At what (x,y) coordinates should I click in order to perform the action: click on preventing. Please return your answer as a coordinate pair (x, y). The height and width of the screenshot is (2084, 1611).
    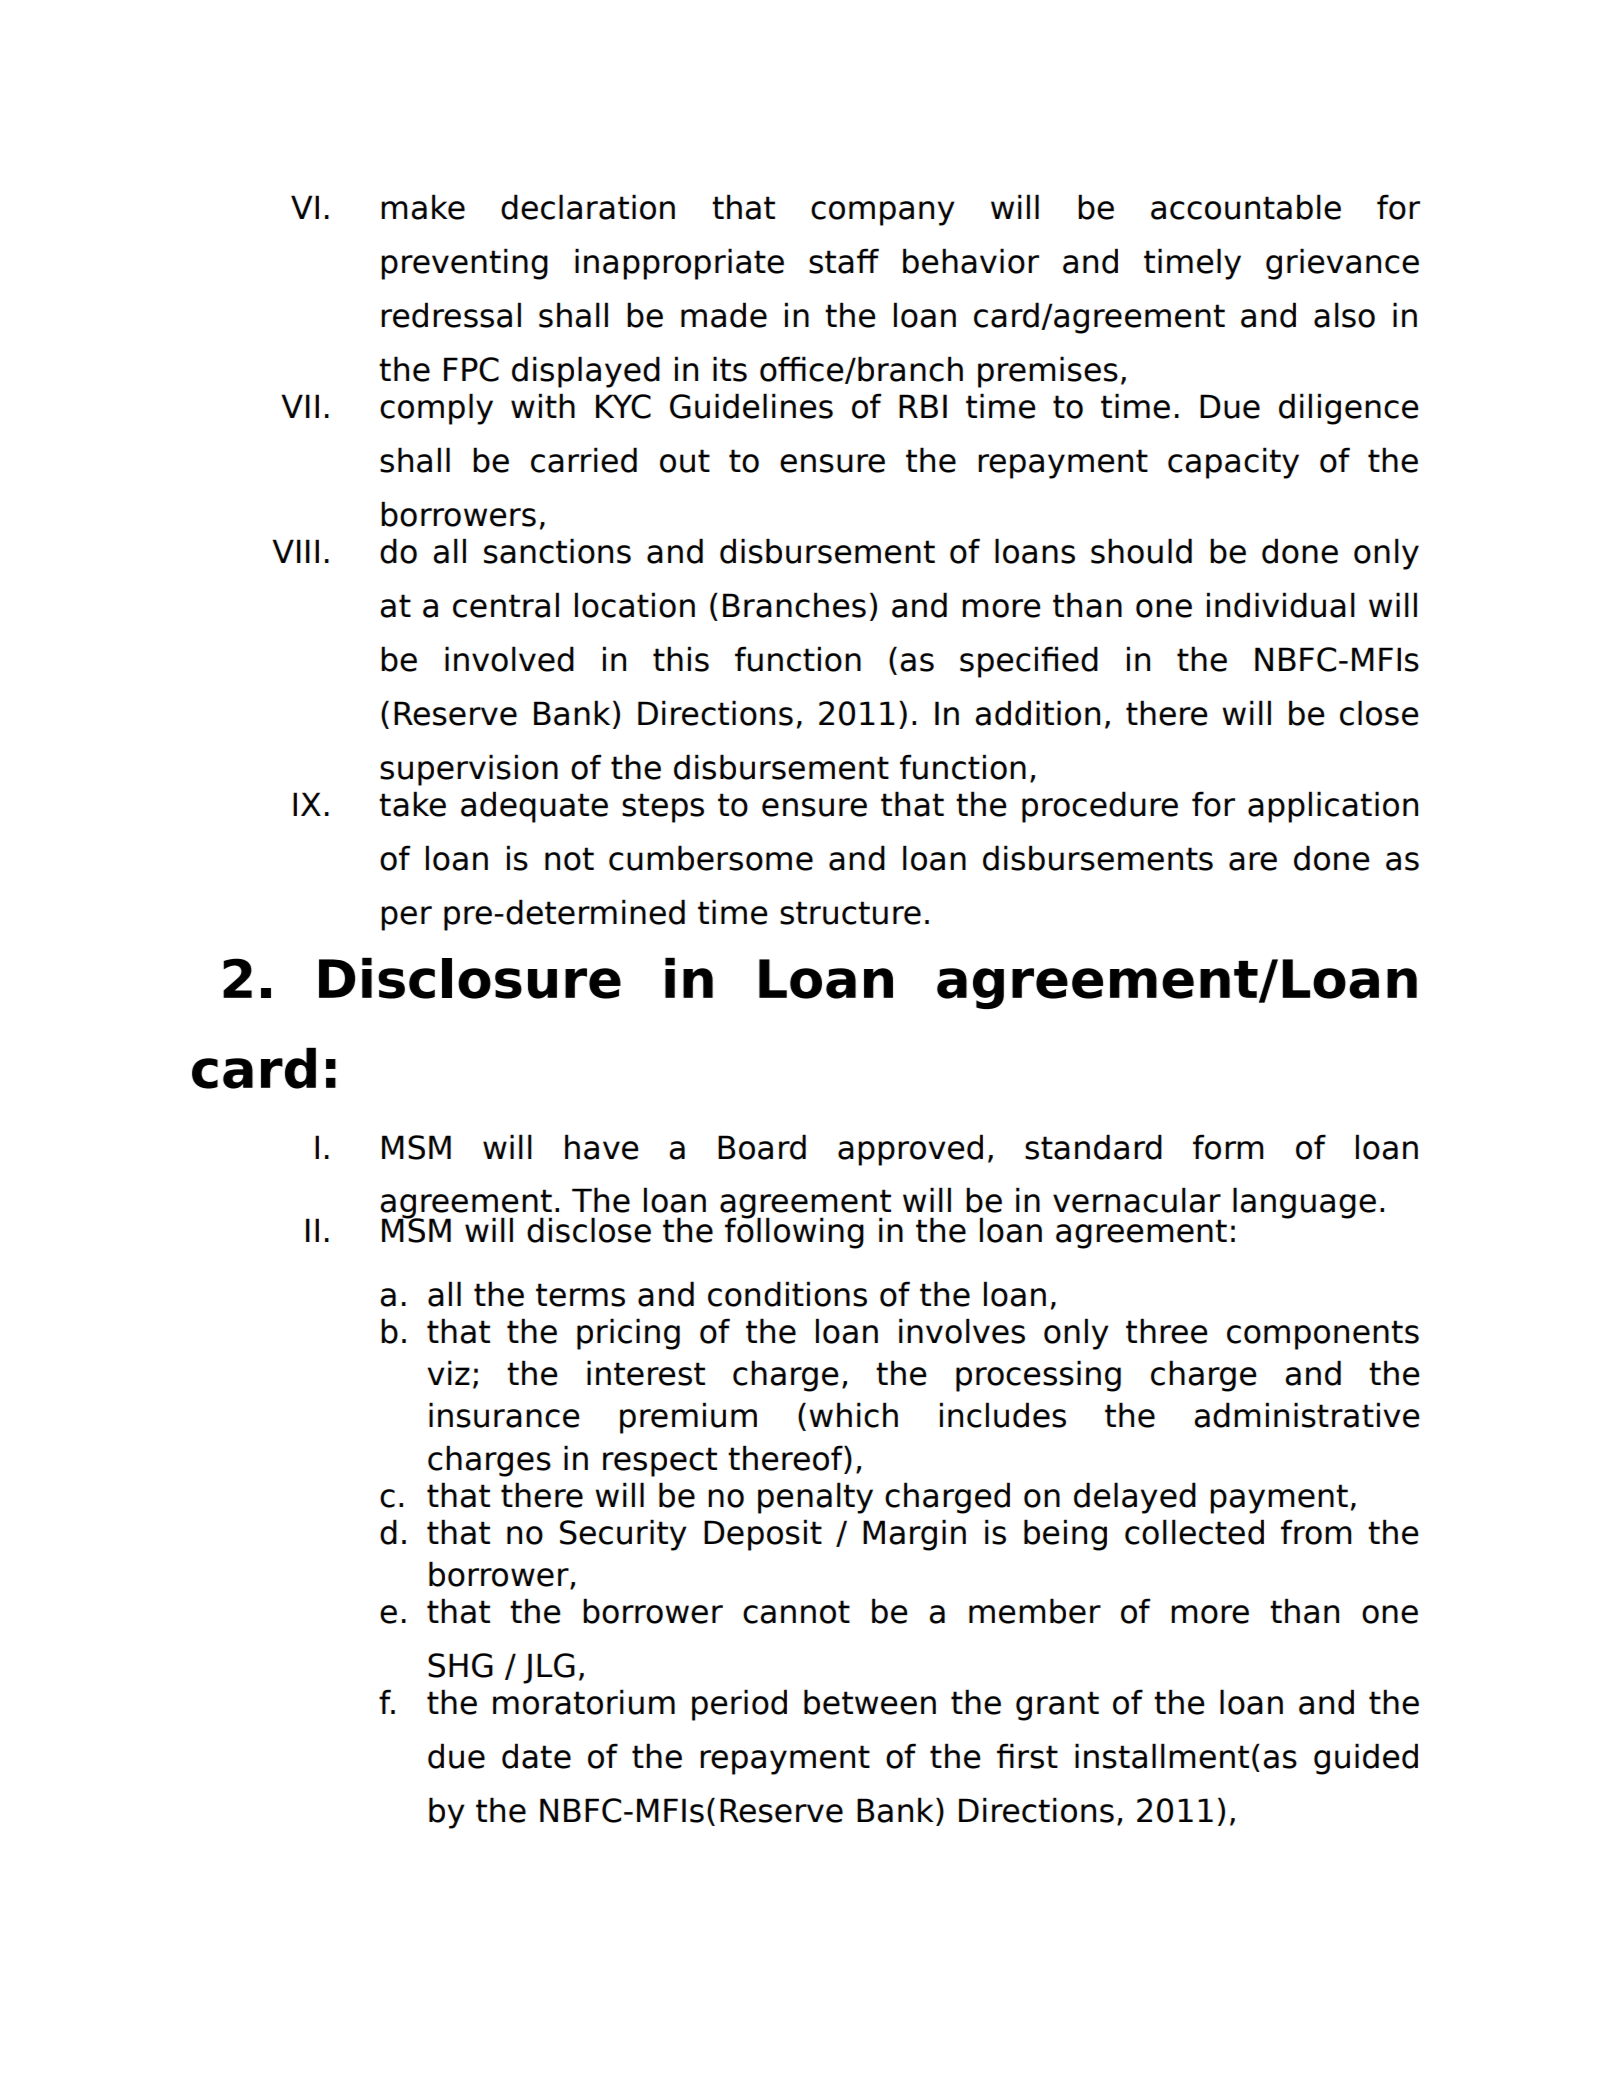
    Looking at the image, I should click on (464, 264).
